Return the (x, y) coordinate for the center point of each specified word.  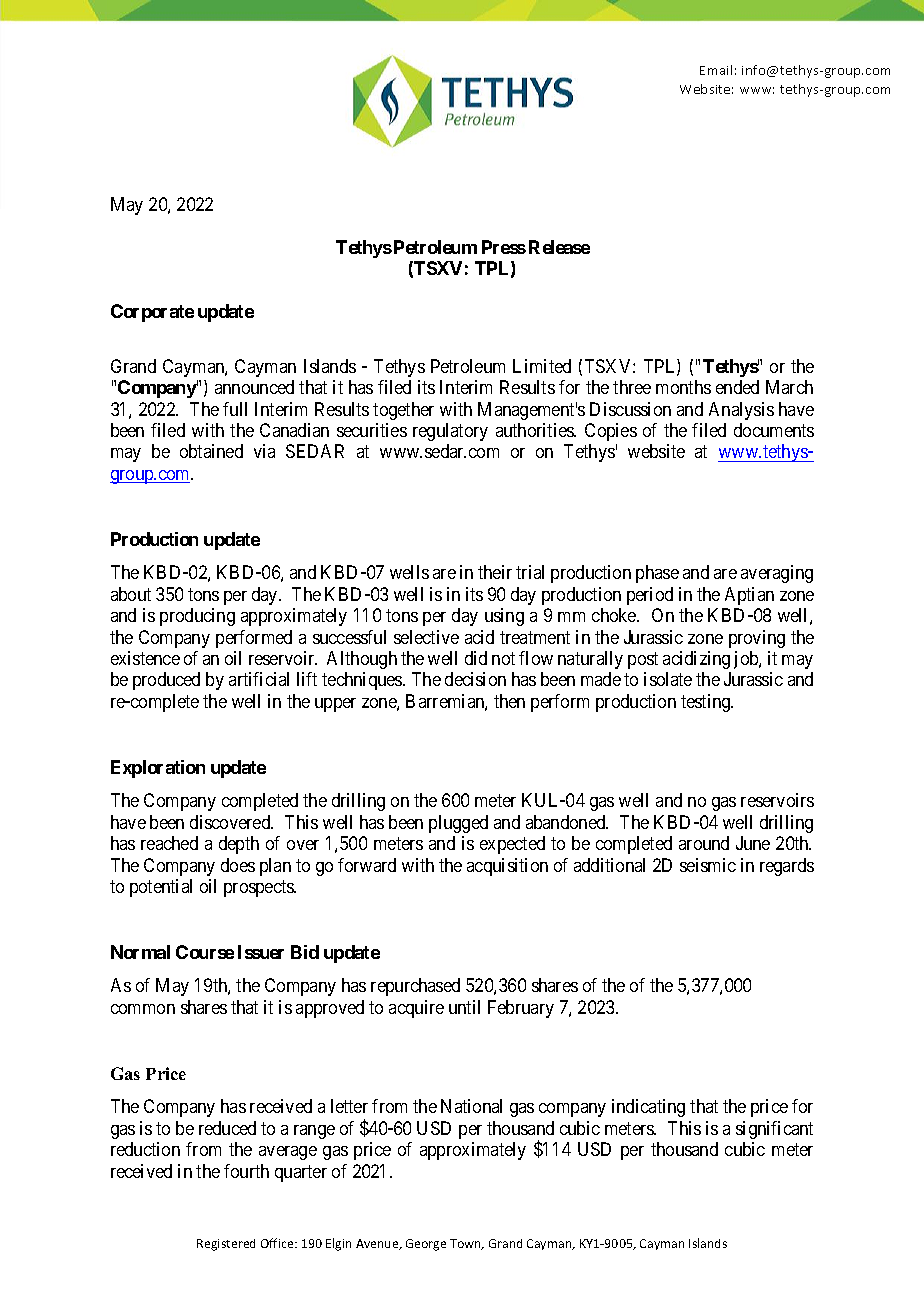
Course (205, 952)
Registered (226, 1245)
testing (707, 703)
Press (504, 247)
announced (254, 387)
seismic (708, 865)
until (464, 1007)
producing (197, 617)
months (683, 387)
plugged (458, 824)
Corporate (152, 313)
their (495, 572)
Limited (542, 366)
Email (716, 70)
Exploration (158, 769)
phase (657, 574)
